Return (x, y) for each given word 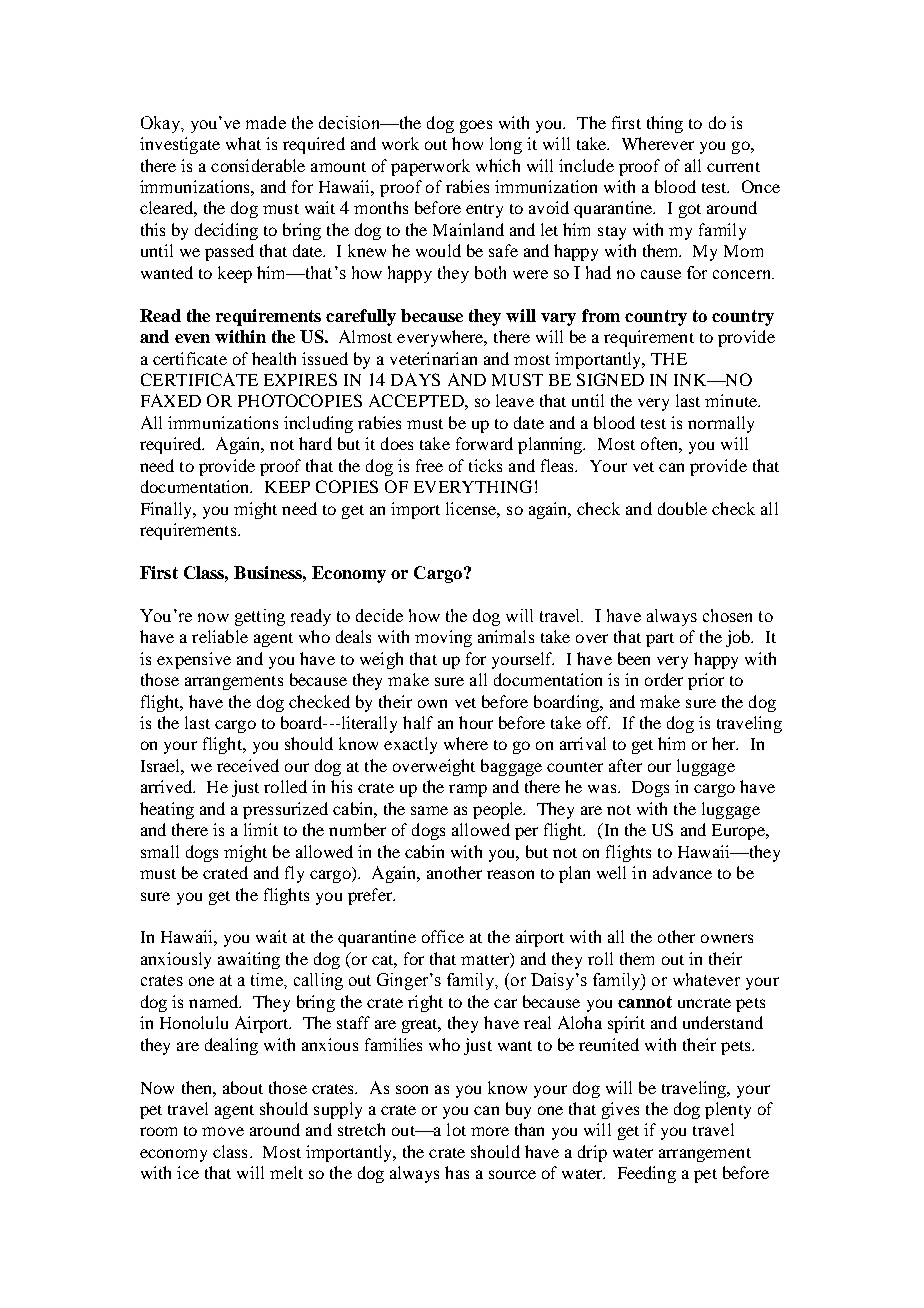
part (660, 640)
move (223, 1131)
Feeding (647, 1174)
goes (476, 126)
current (733, 167)
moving (443, 638)
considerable (258, 165)
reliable (220, 636)
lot (456, 1129)
